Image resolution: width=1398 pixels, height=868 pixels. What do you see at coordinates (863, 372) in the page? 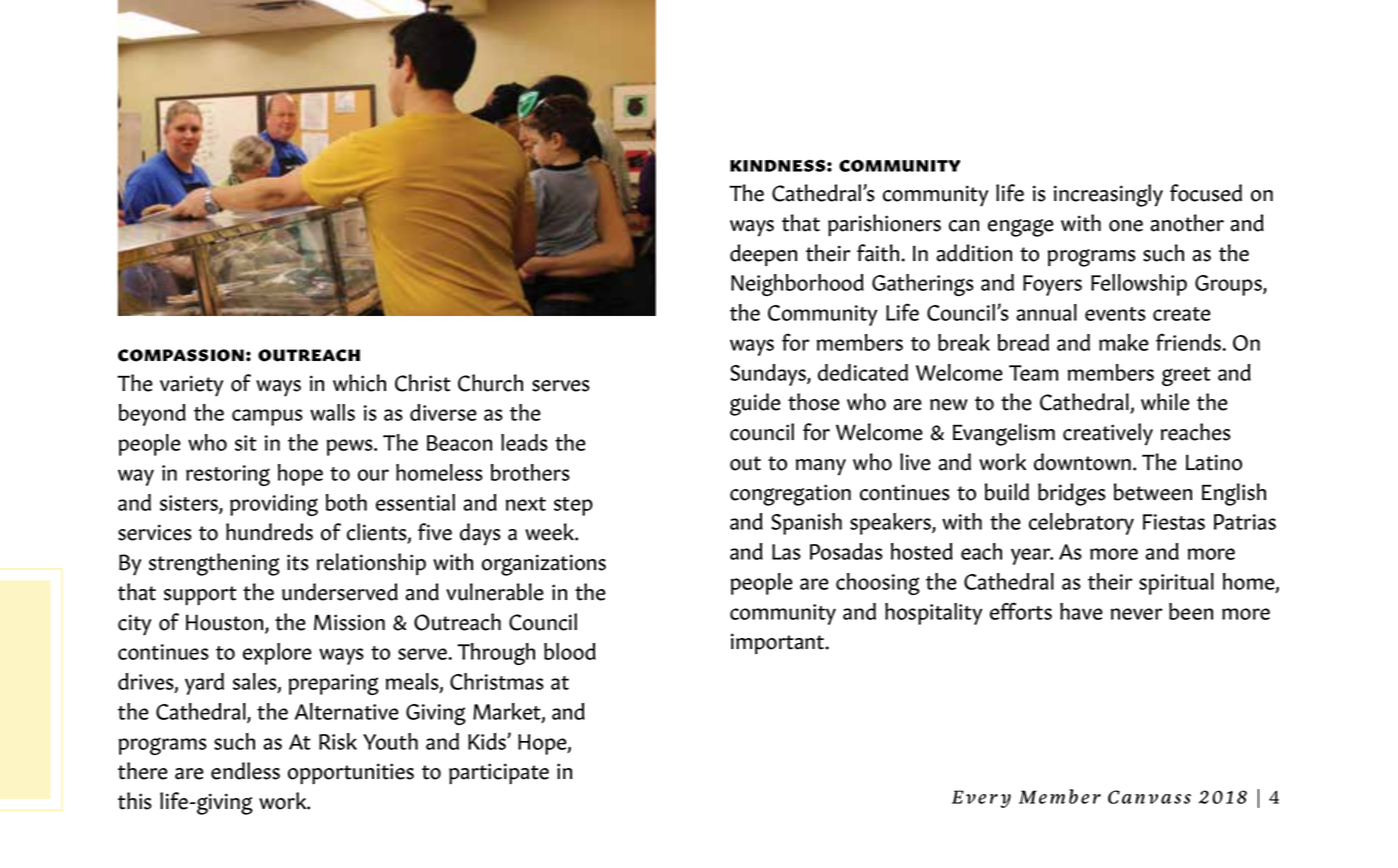
I see `dedicated` at bounding box center [863, 372].
